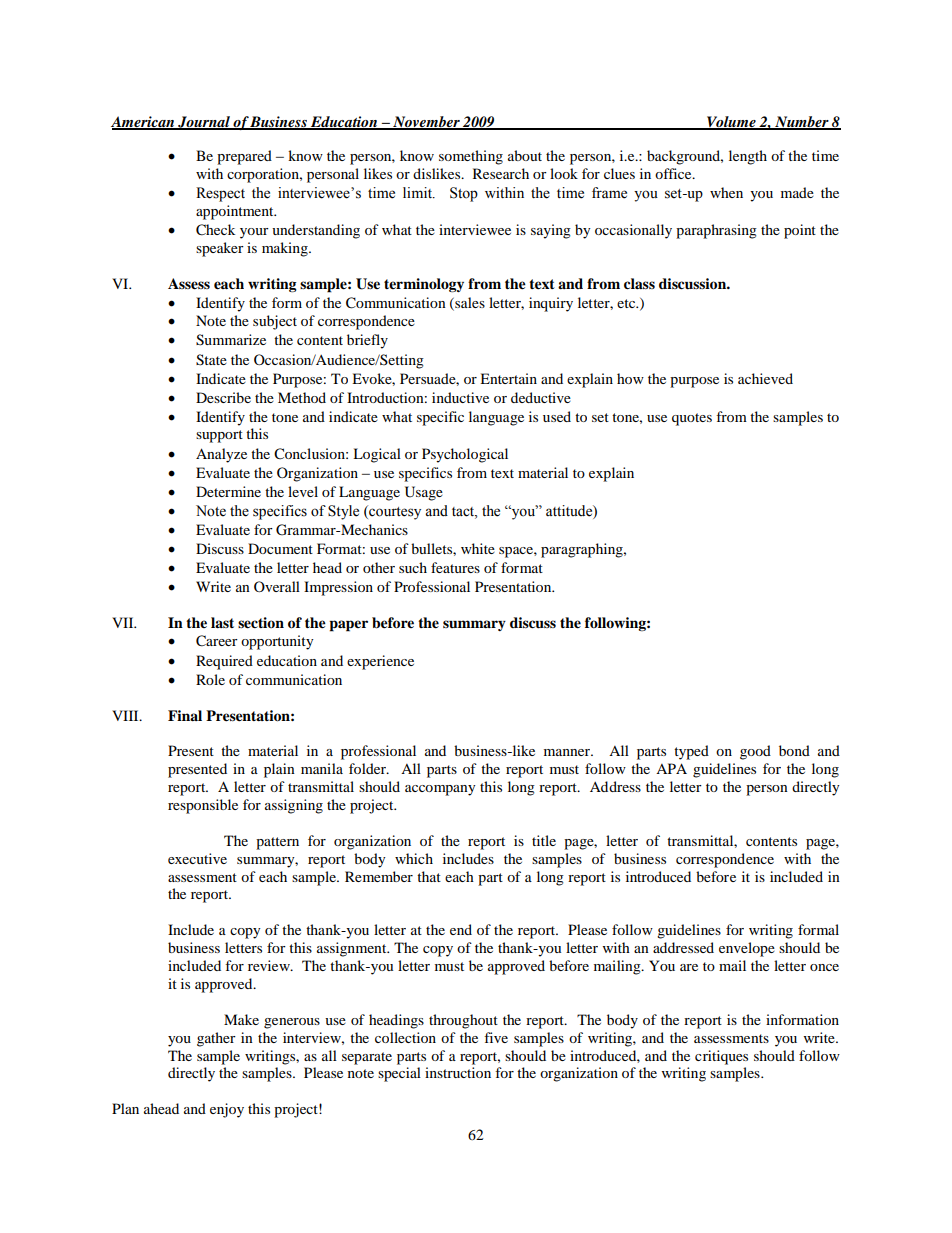 Image resolution: width=952 pixels, height=1233 pixels. Describe the element at coordinates (471, 157) in the screenshot. I see `something` at that location.
